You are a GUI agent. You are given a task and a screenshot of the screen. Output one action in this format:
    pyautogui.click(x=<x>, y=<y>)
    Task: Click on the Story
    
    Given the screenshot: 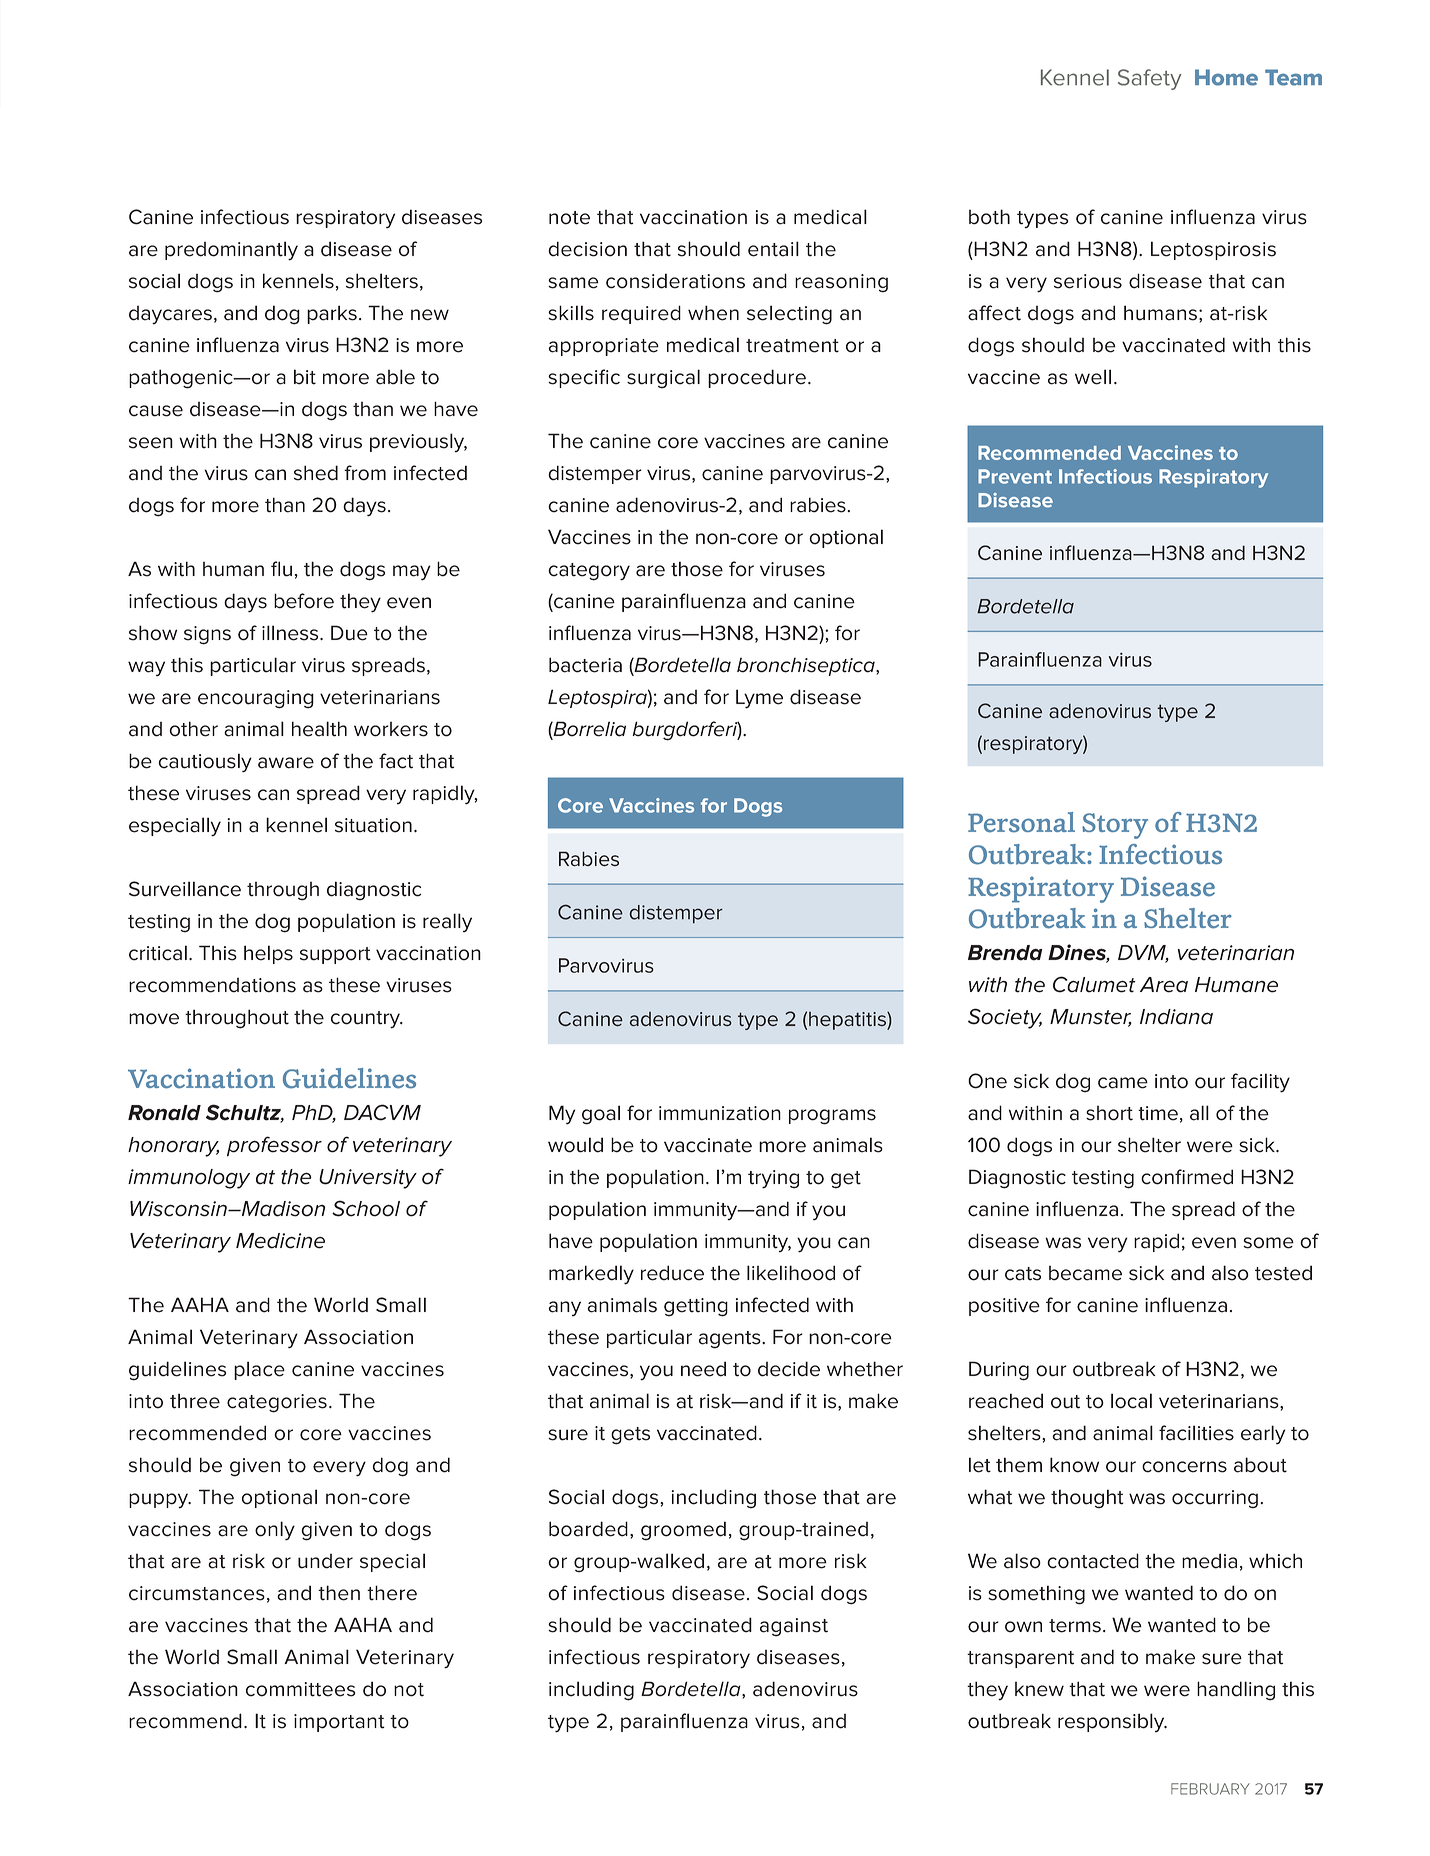 What is the action you would take?
    pyautogui.click(x=1115, y=826)
